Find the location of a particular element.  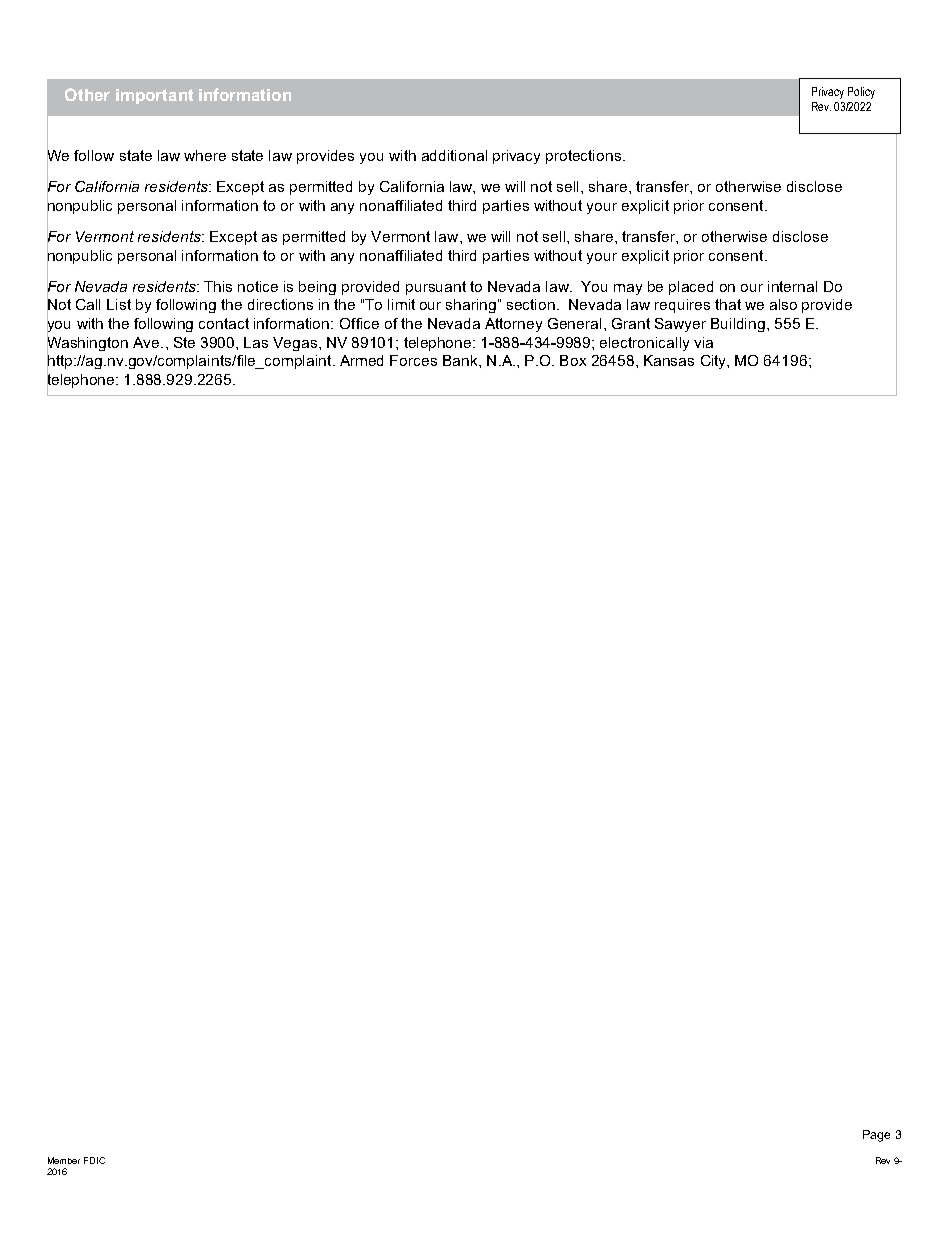

important is located at coordinates (154, 96).
